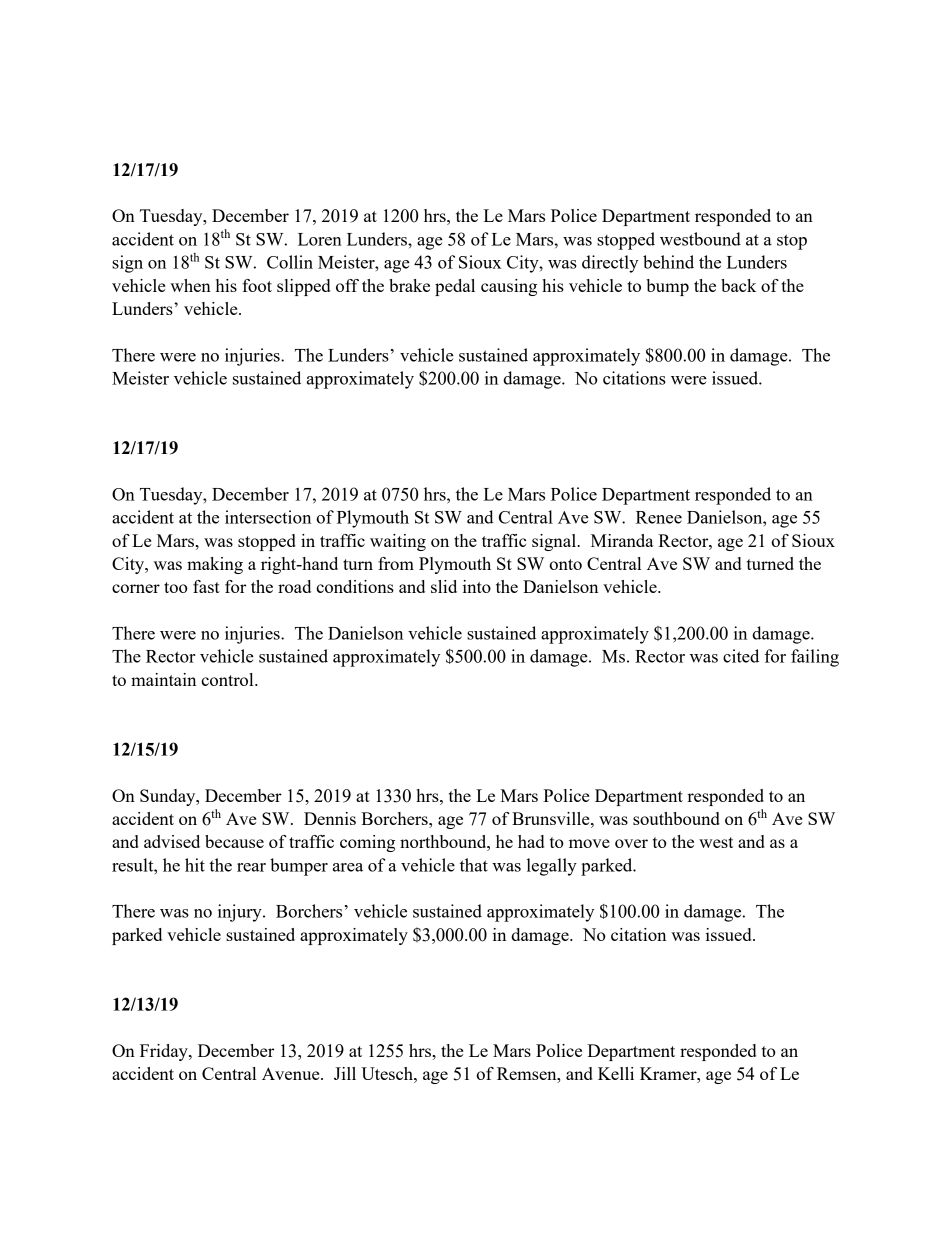 The width and height of the screenshot is (952, 1233). What do you see at coordinates (738, 285) in the screenshot?
I see `back` at bounding box center [738, 285].
